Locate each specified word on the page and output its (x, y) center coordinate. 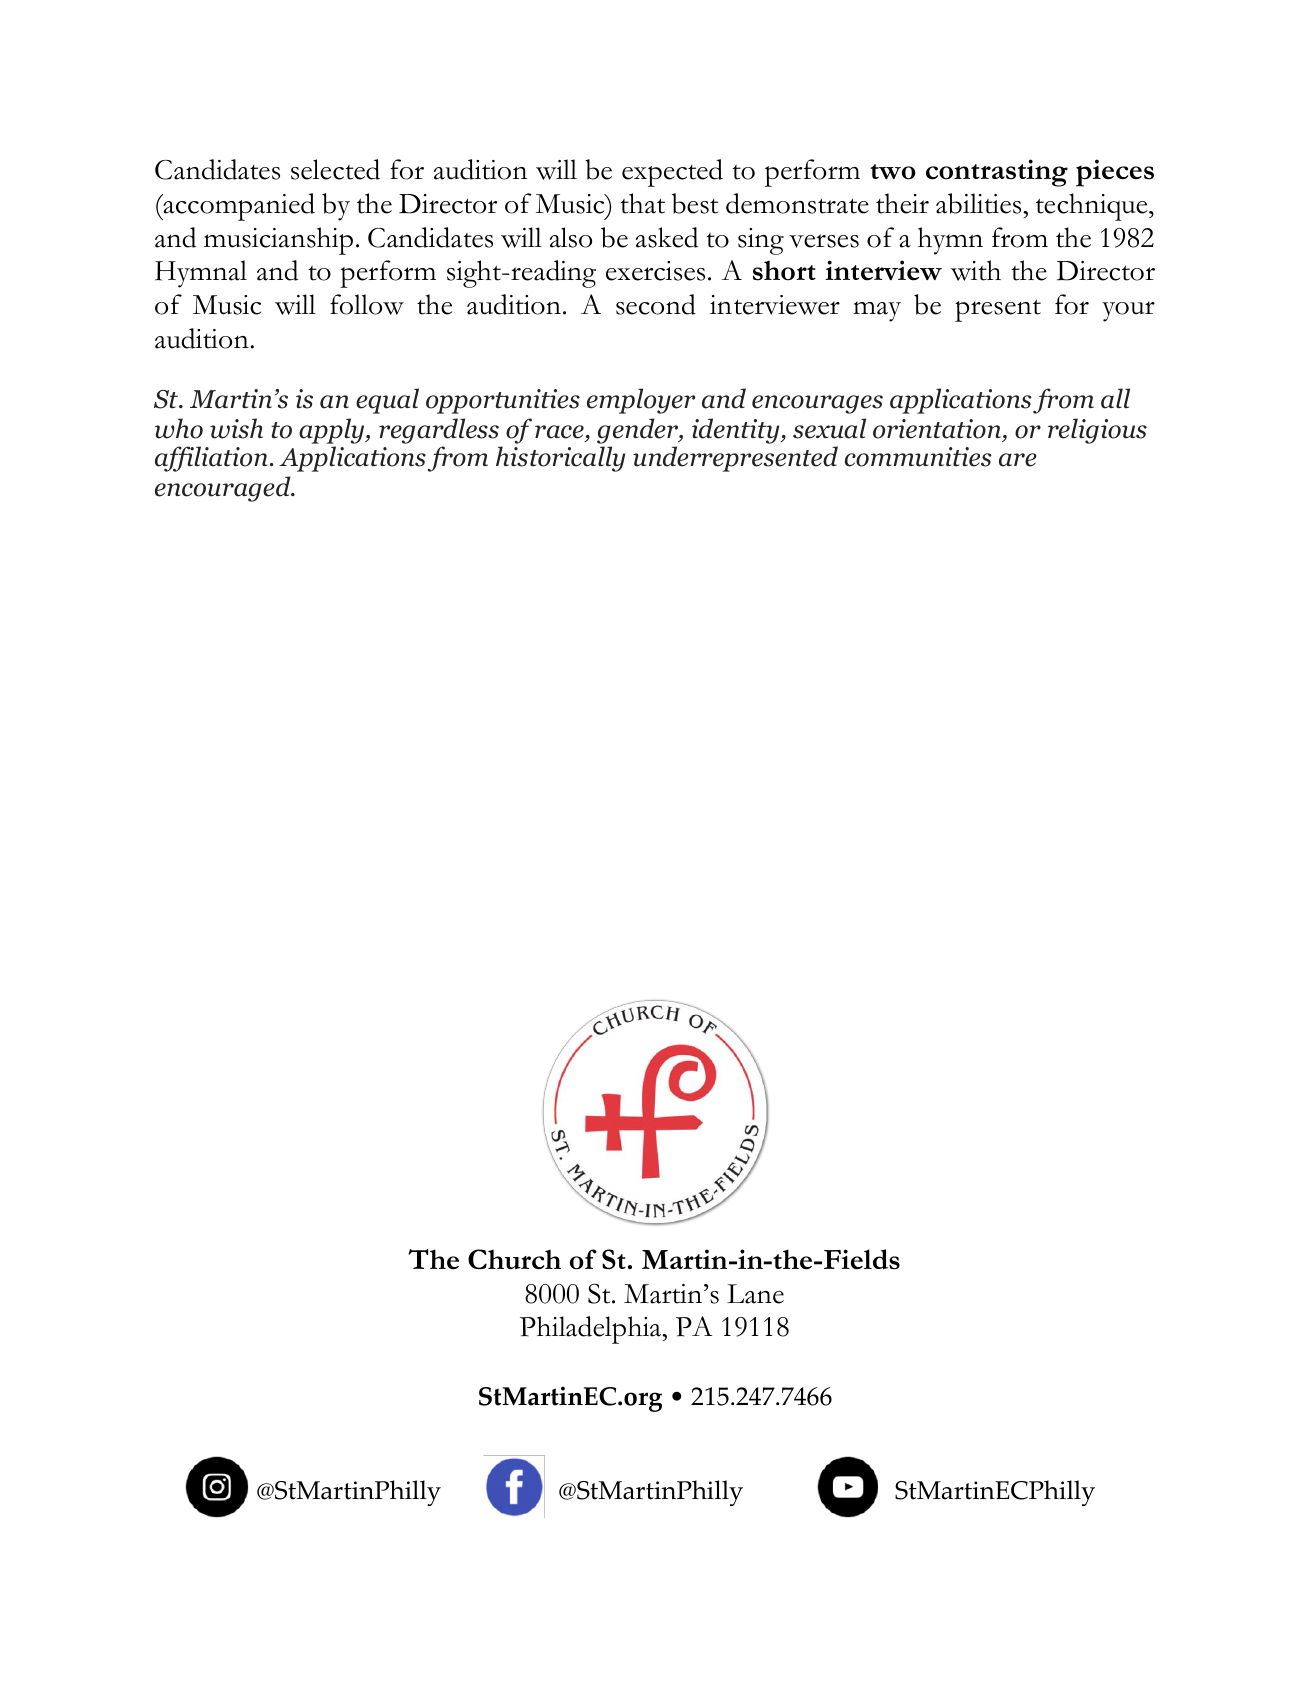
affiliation (211, 459)
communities (918, 457)
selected (335, 169)
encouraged (224, 489)
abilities (980, 203)
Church (514, 1259)
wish (236, 428)
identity (737, 431)
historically (560, 459)
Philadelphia (592, 1330)
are (1018, 460)
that (642, 203)
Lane (755, 1294)
